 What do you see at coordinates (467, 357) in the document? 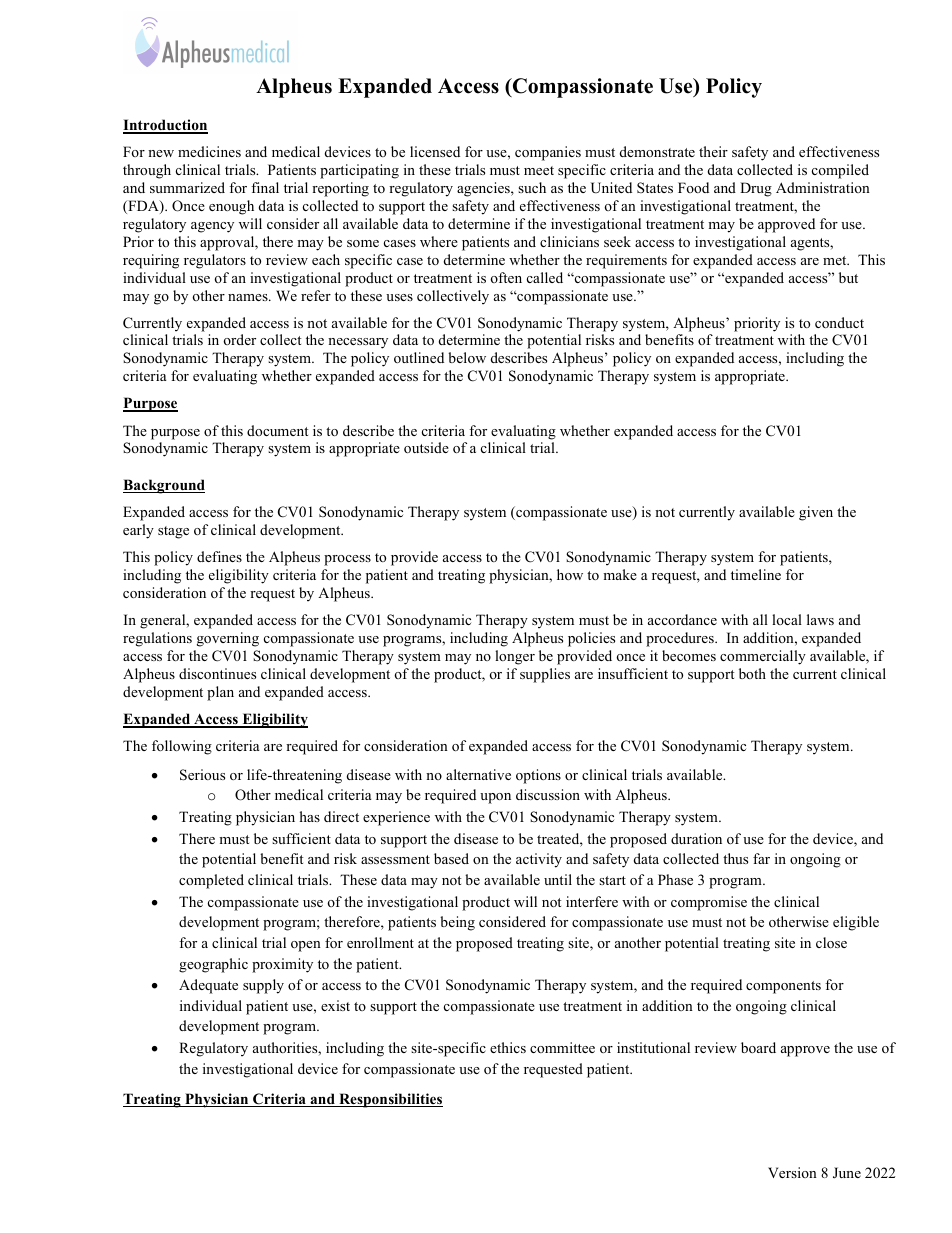
I see `below` at bounding box center [467, 357].
